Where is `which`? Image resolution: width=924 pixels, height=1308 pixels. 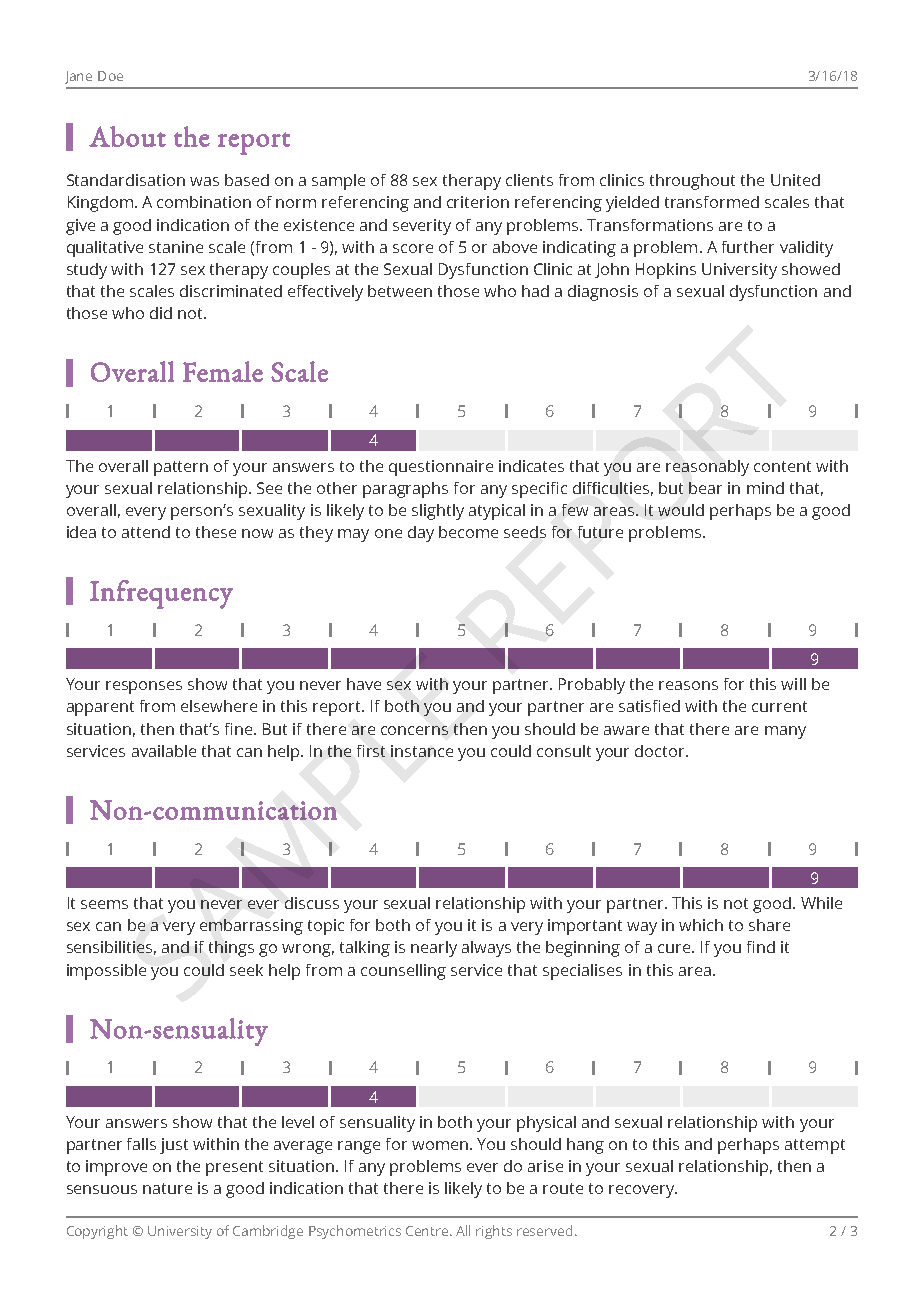 which is located at coordinates (701, 925).
